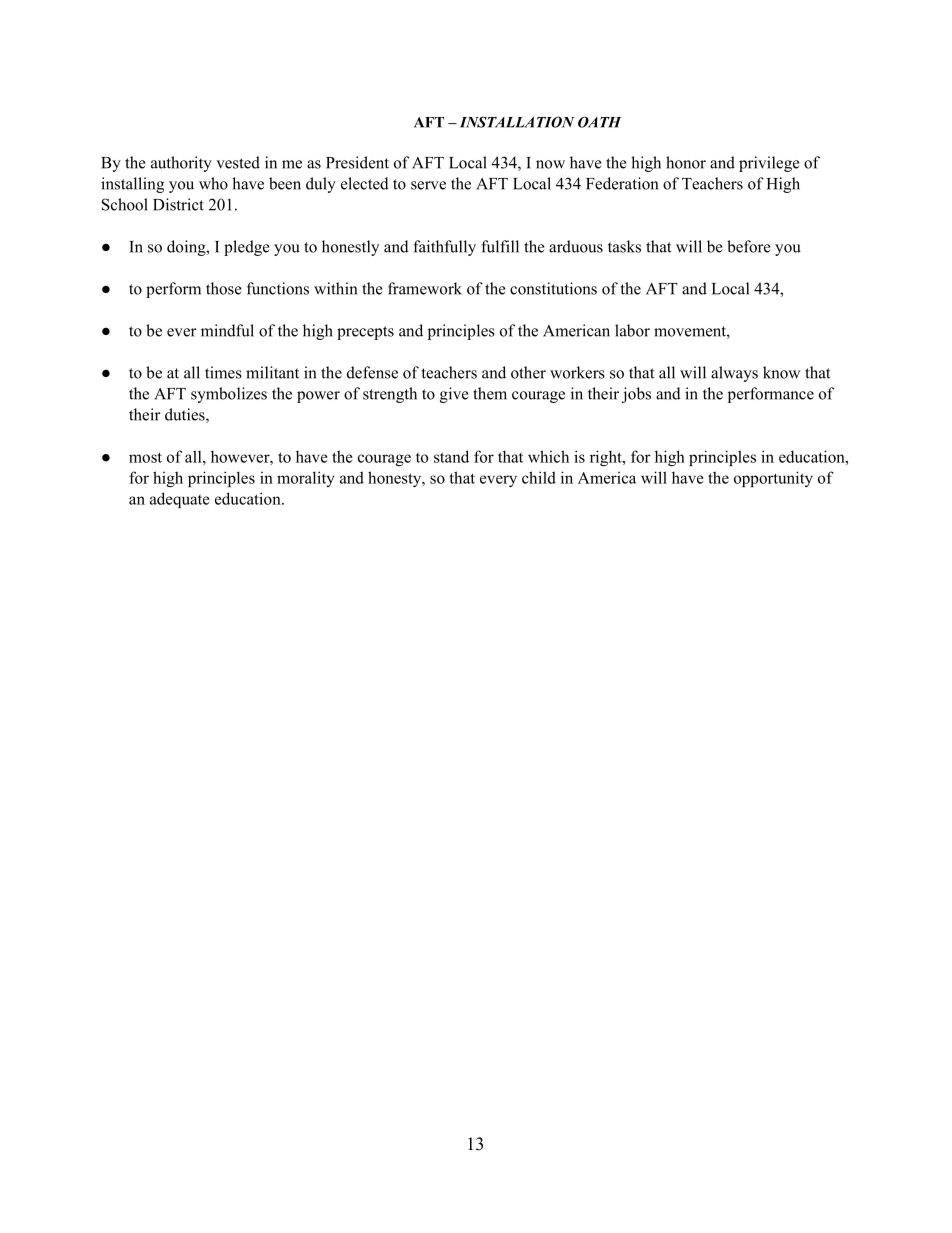 The height and width of the screenshot is (1233, 952). I want to click on child, so click(539, 477).
